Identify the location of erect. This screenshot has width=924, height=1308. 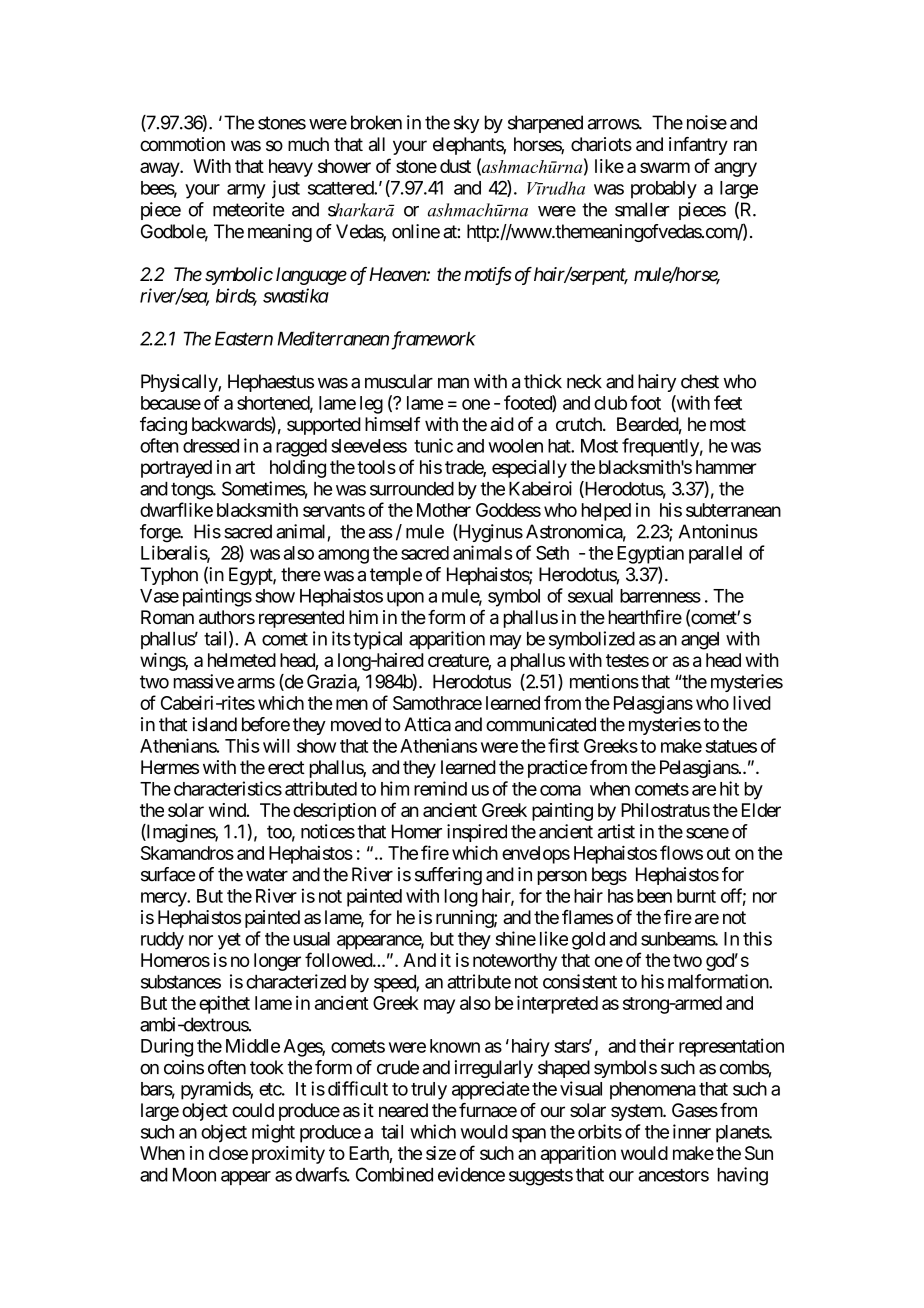
(286, 767).
